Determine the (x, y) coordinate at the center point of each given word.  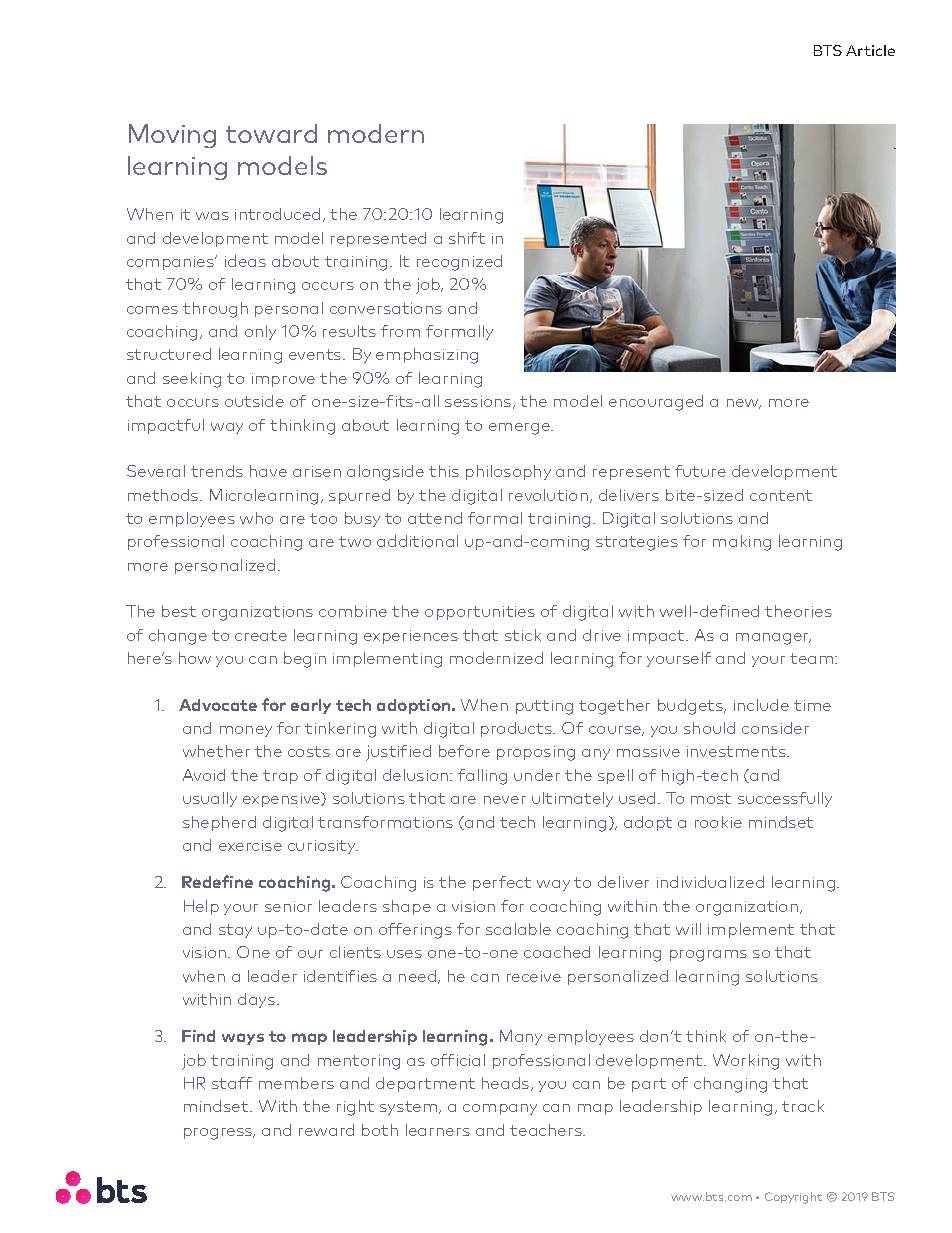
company (500, 1109)
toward (271, 133)
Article (870, 50)
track (803, 1106)
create (261, 635)
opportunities (480, 613)
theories (798, 611)
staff (232, 1083)
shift (467, 238)
